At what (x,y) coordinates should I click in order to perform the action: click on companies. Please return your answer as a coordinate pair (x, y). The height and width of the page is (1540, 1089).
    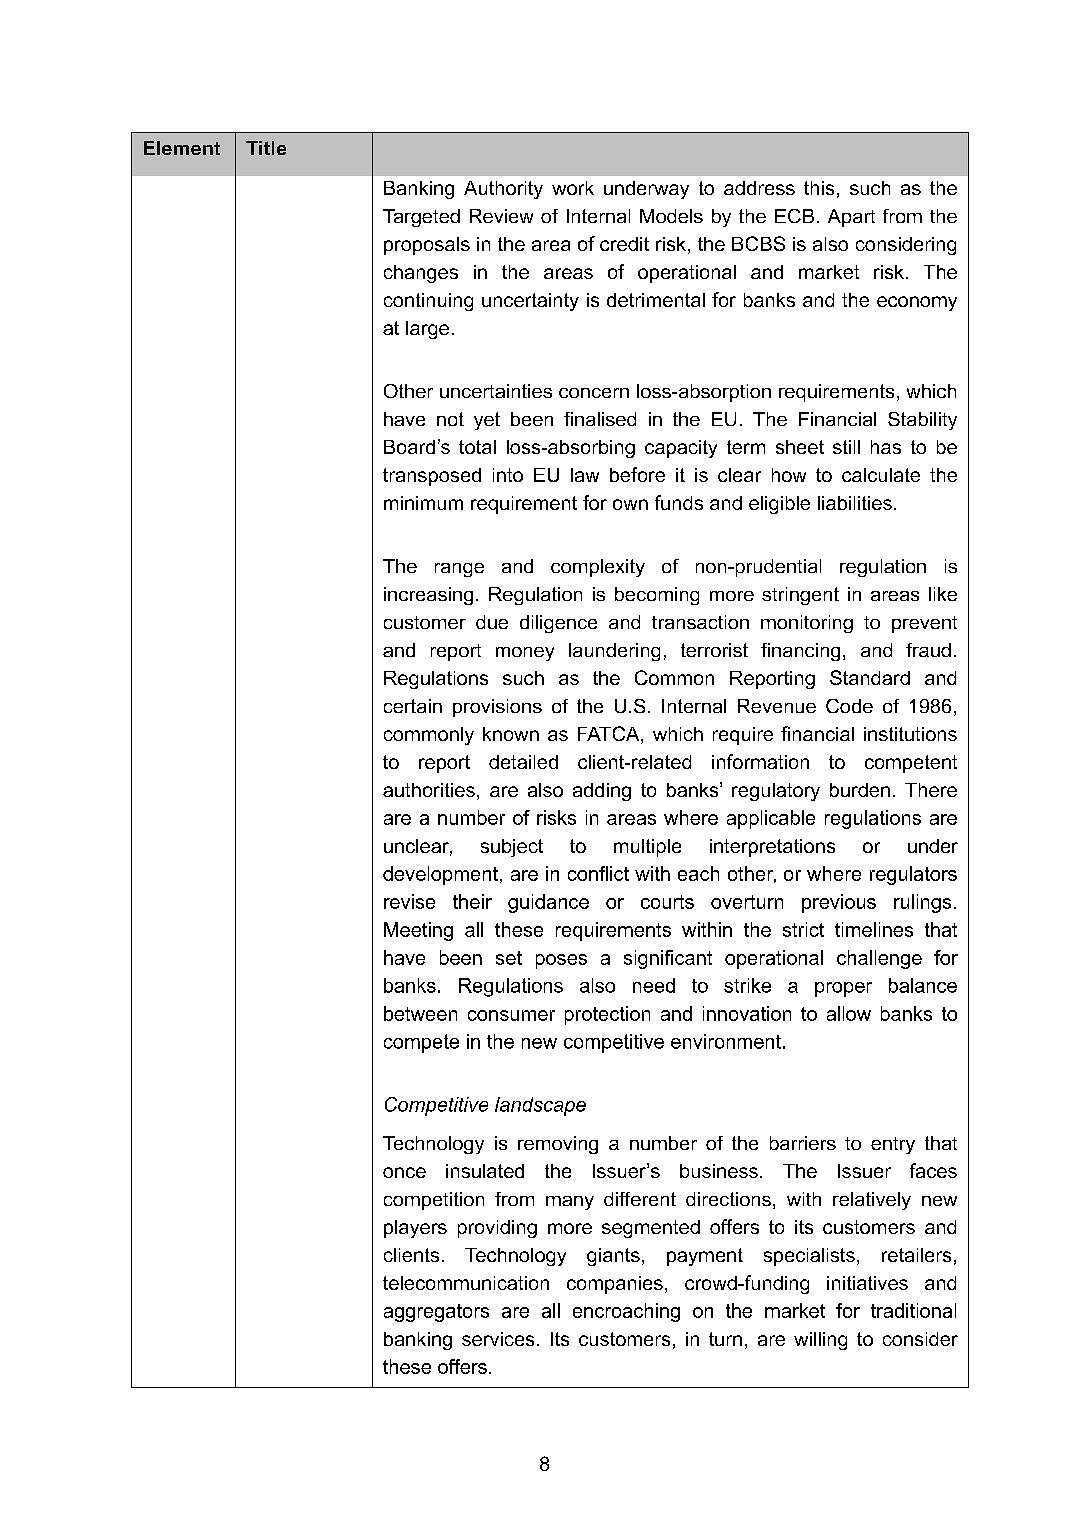
    Looking at the image, I should click on (615, 1285).
